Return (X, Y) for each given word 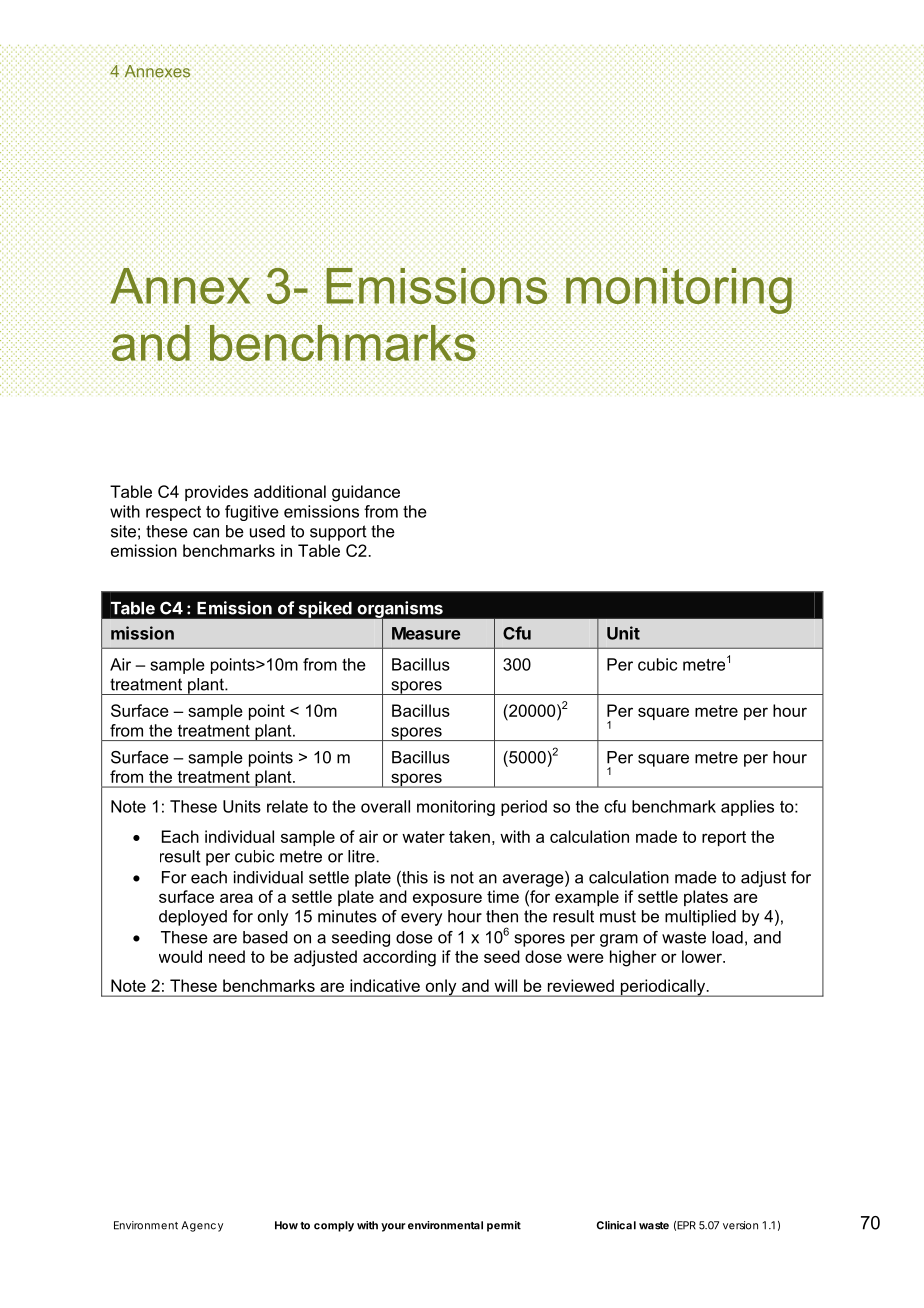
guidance (366, 493)
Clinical (616, 1225)
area (236, 898)
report (724, 838)
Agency (202, 1226)
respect (173, 513)
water (423, 837)
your (393, 1227)
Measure (426, 633)
